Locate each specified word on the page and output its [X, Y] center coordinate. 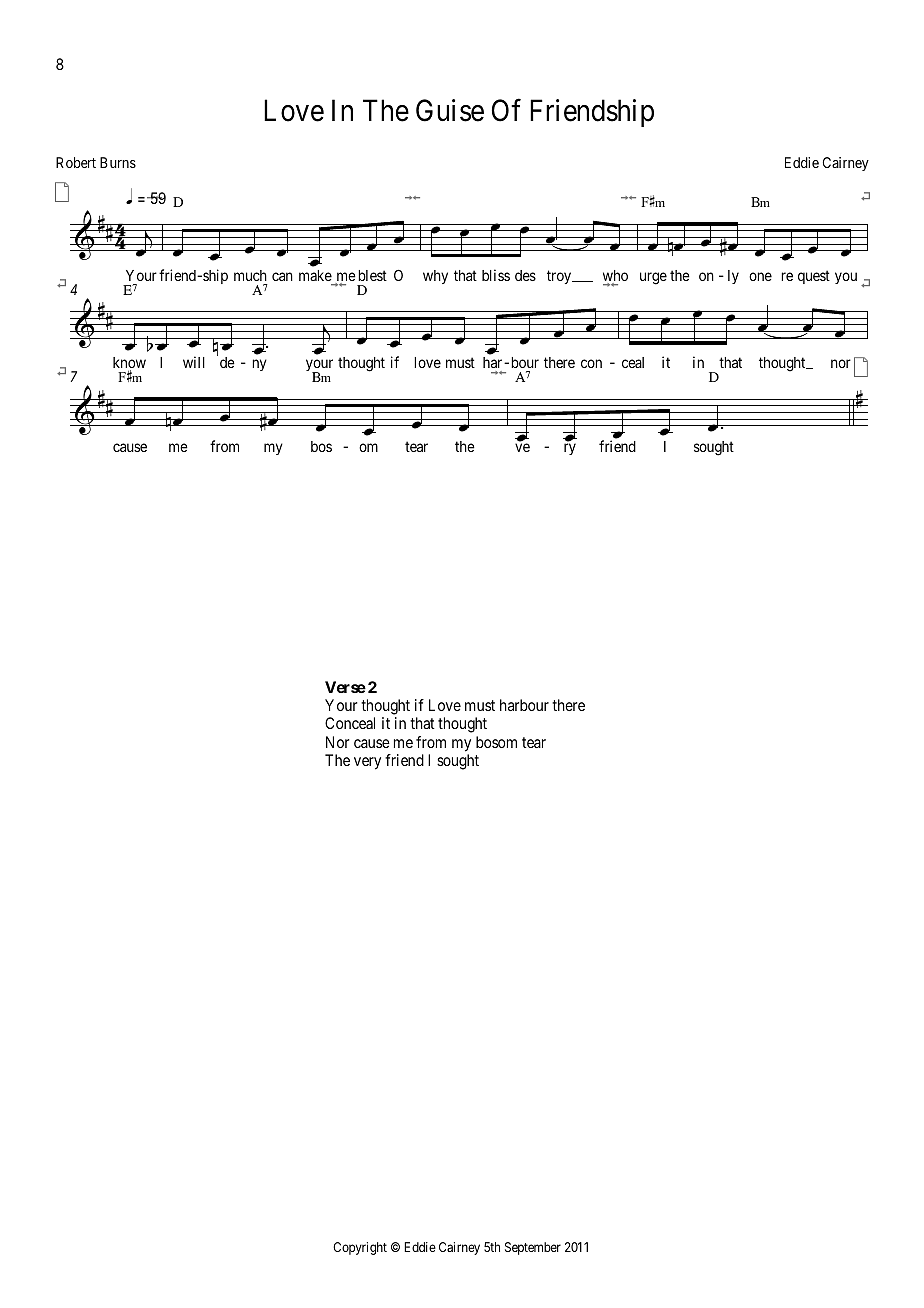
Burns [118, 162]
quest [814, 277]
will [194, 362]
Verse [345, 687]
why [435, 277]
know [129, 364]
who [615, 277]
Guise [450, 110]
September [533, 1248]
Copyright [360, 1248]
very [367, 763]
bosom [496, 742]
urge [653, 278]
